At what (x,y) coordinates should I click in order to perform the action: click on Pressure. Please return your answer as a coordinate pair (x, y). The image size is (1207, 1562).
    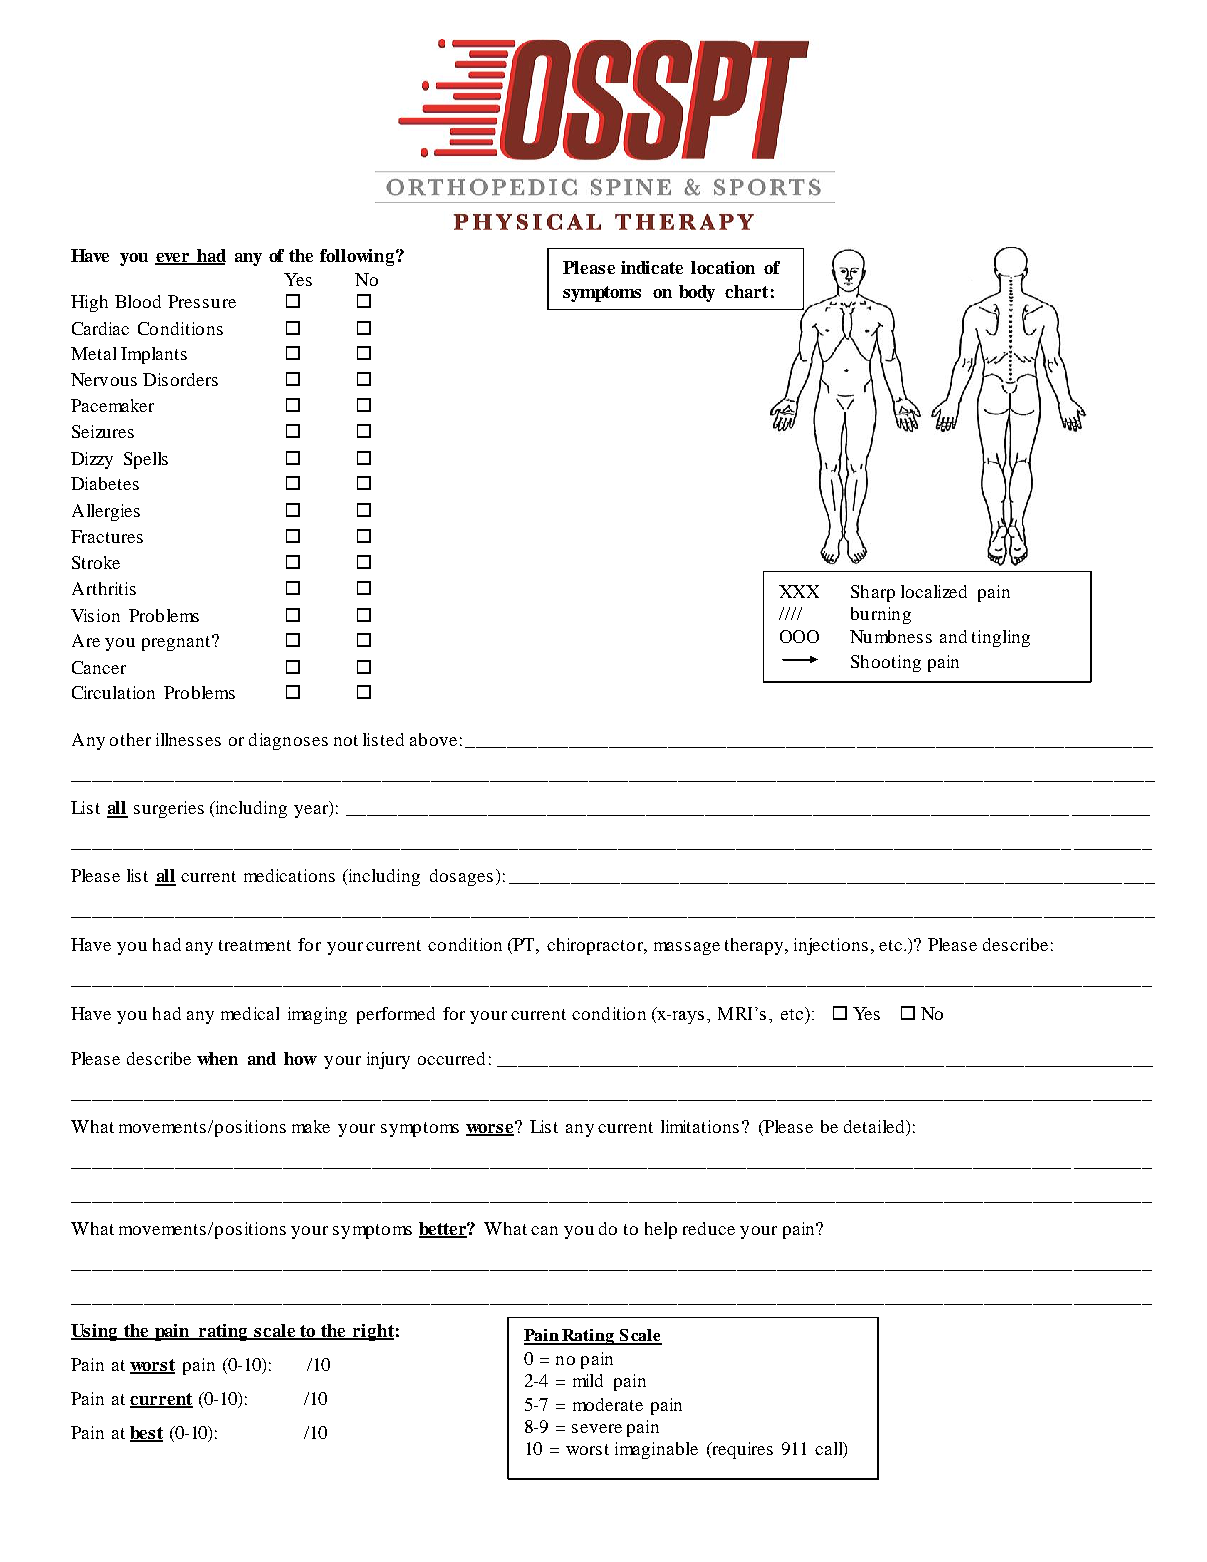
    Looking at the image, I should click on (202, 301).
